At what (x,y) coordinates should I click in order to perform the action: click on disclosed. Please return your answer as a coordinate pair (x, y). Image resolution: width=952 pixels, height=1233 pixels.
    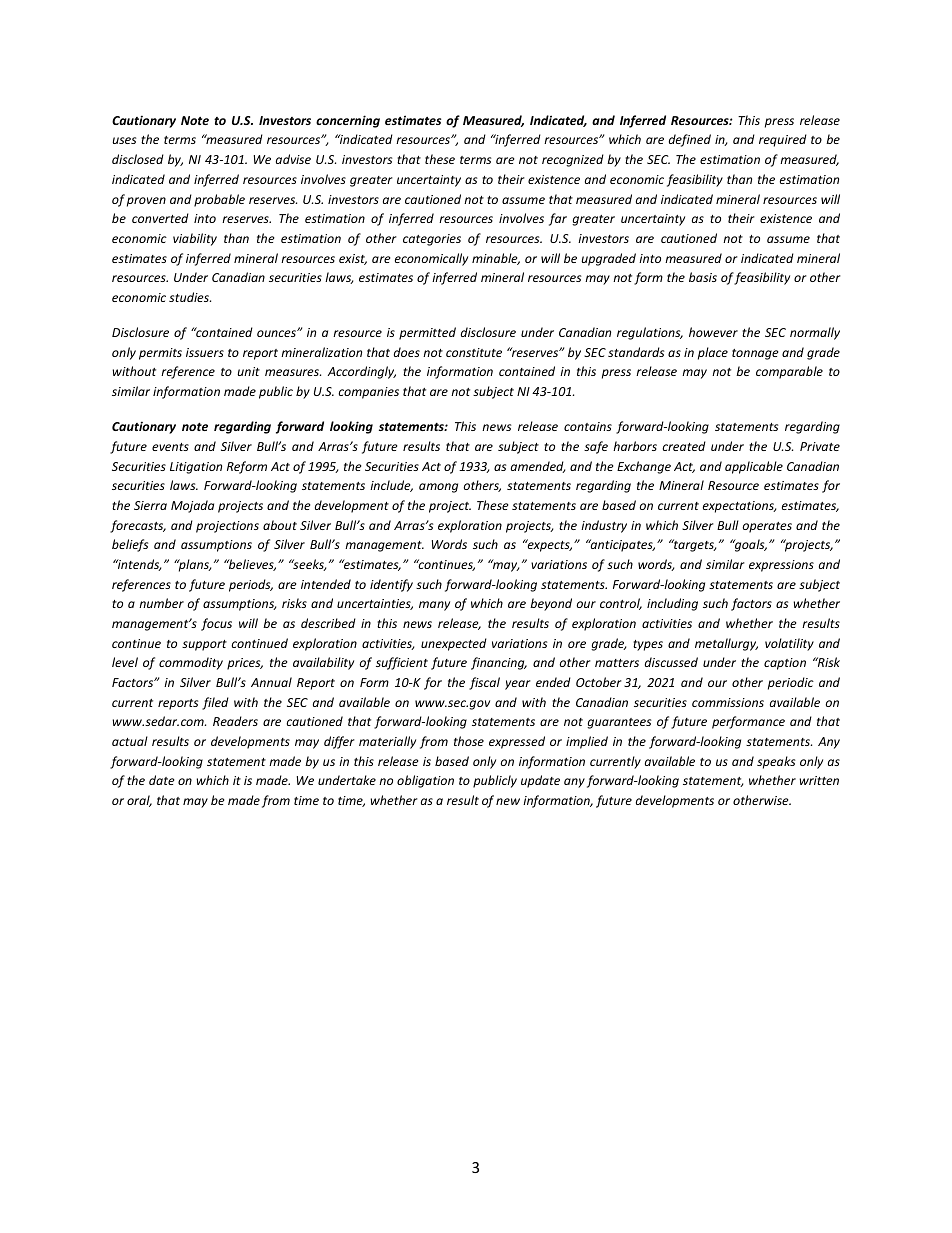
    Looking at the image, I should click on (138, 159).
